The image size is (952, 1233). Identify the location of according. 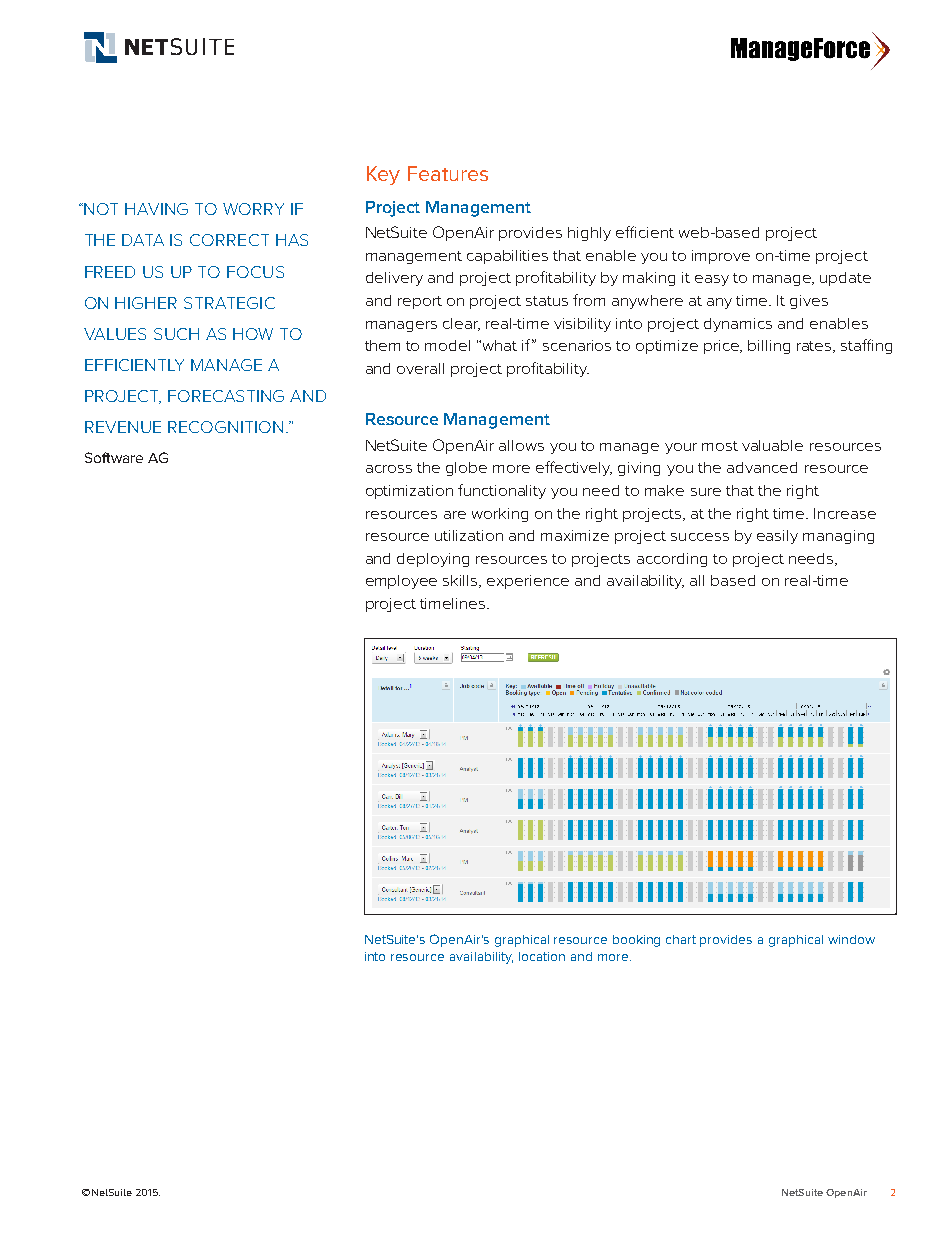
(672, 560).
